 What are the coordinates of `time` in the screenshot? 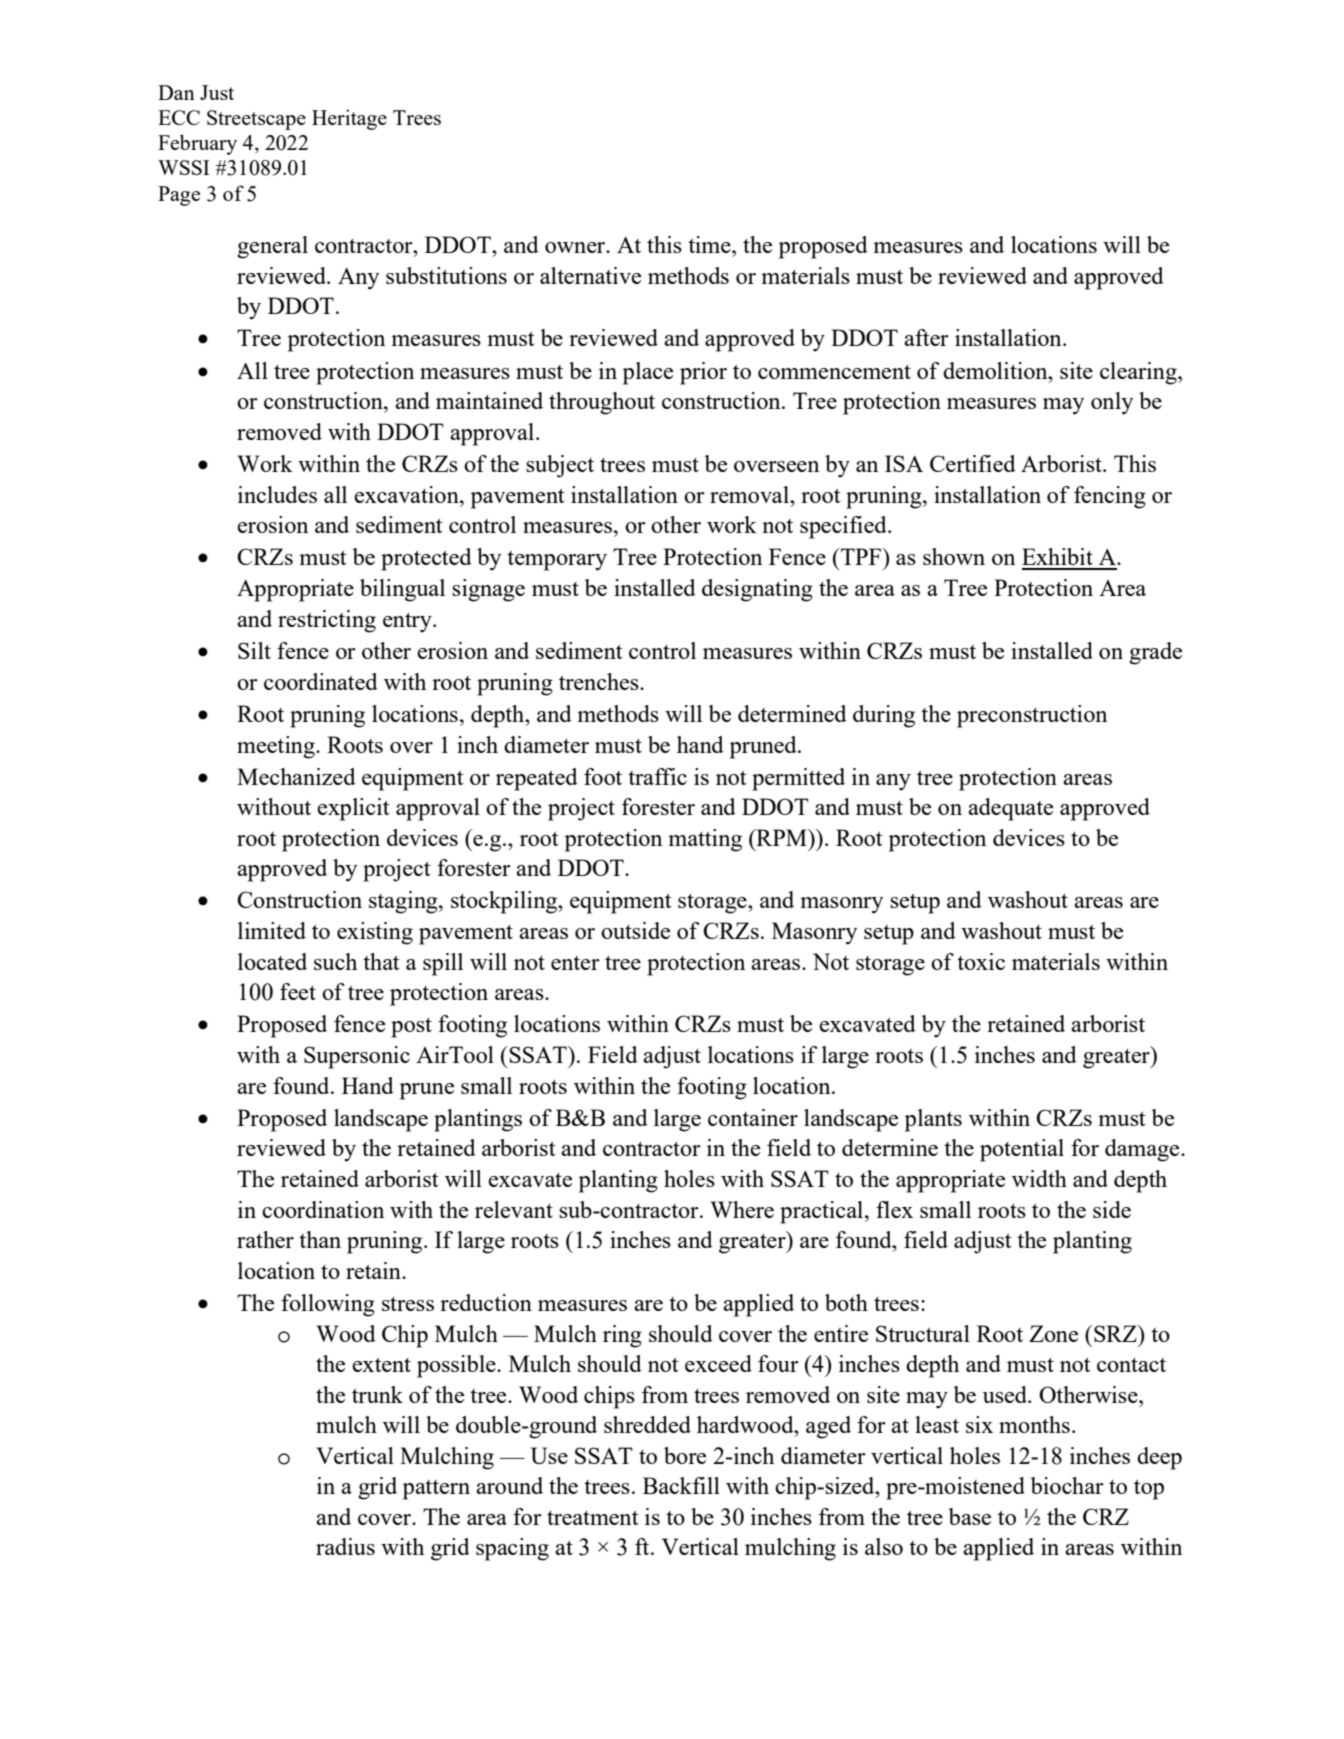 It's located at (710, 244).
